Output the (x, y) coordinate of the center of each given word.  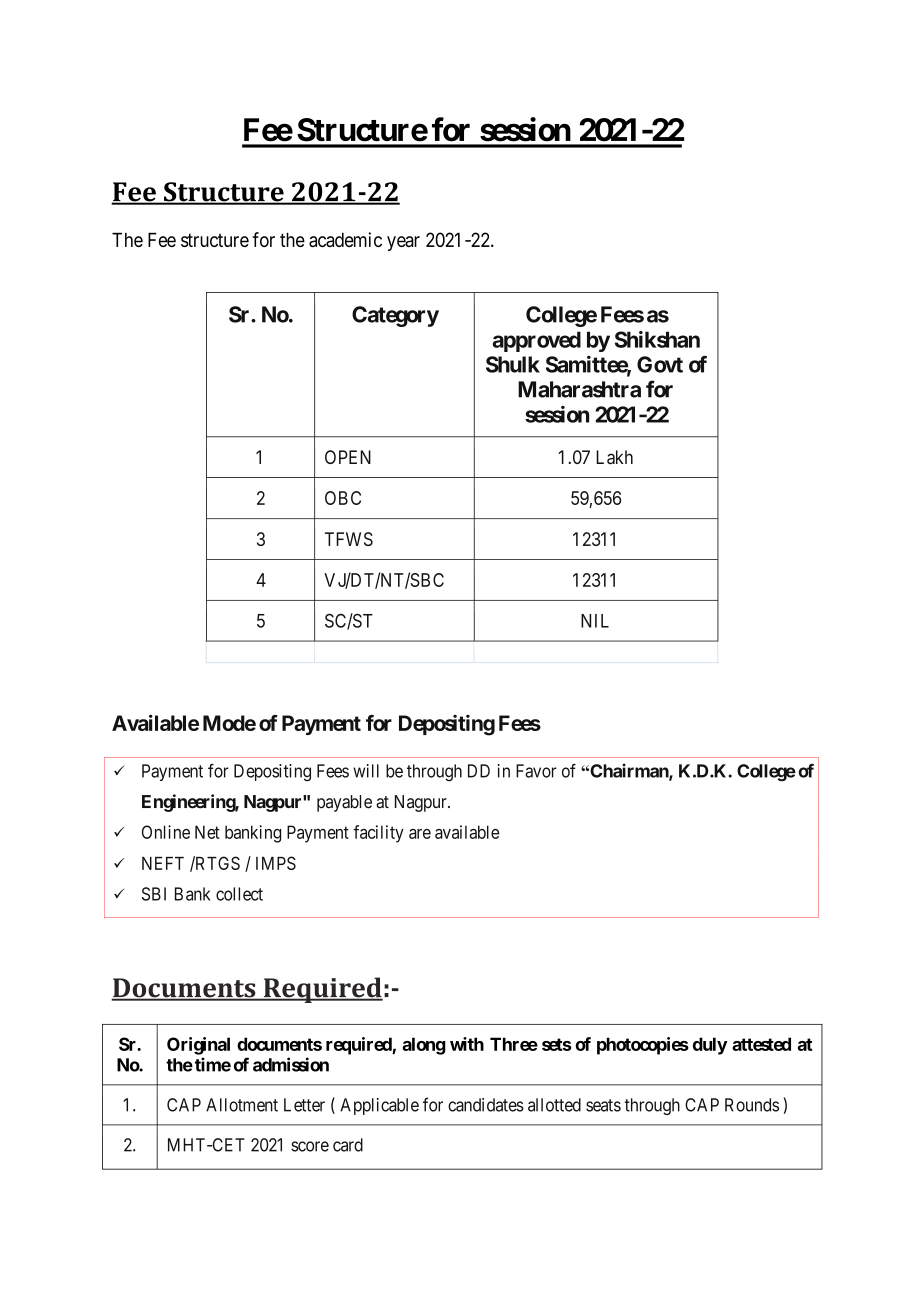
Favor (536, 771)
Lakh (614, 457)
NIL (595, 621)
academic (345, 239)
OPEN (348, 457)
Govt (660, 364)
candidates (486, 1105)
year (403, 243)
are (420, 834)
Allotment (242, 1105)
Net (207, 832)
